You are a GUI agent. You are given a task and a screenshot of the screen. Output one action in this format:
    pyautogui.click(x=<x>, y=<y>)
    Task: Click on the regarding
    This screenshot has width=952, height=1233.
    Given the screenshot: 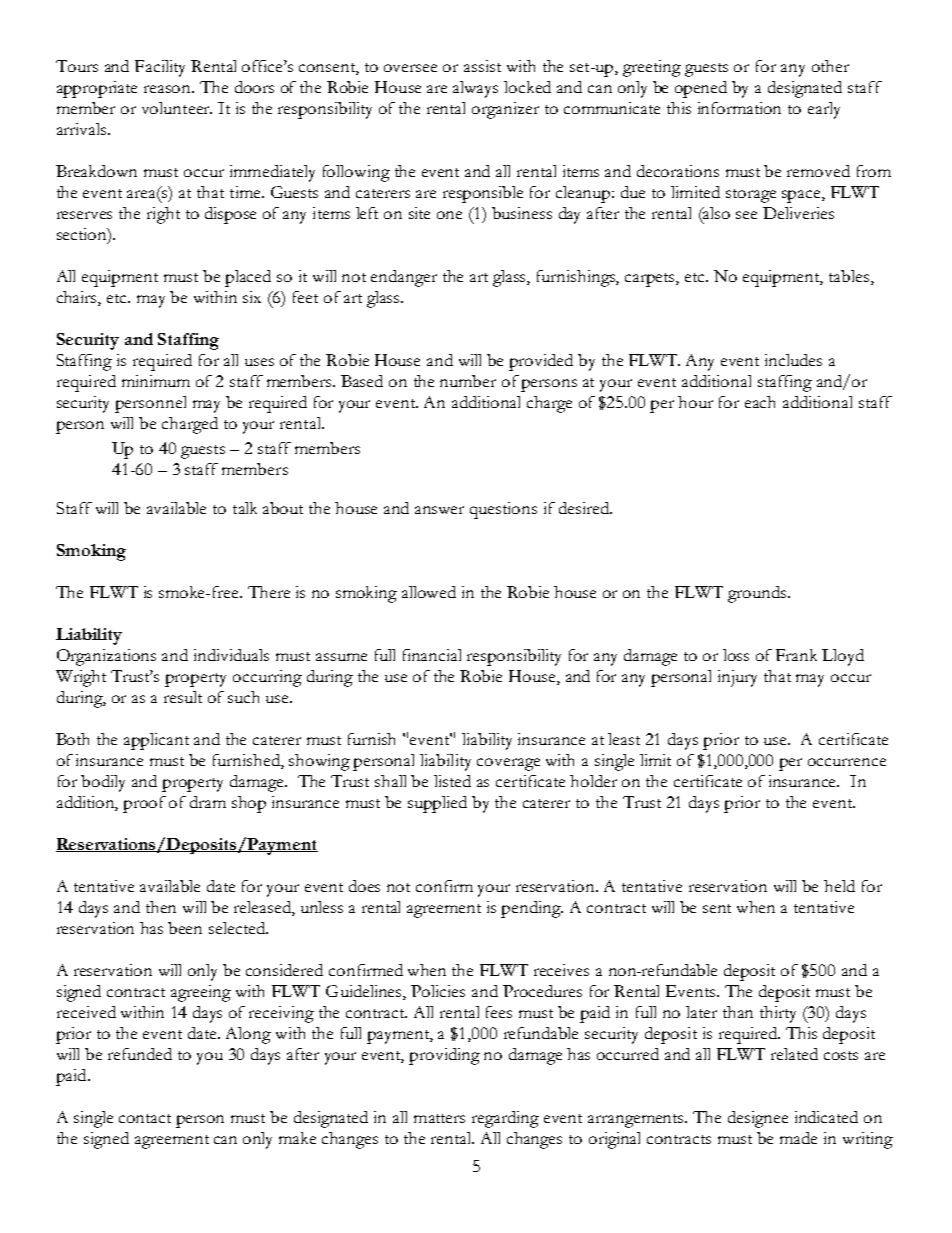 What is the action you would take?
    pyautogui.click(x=505, y=1119)
